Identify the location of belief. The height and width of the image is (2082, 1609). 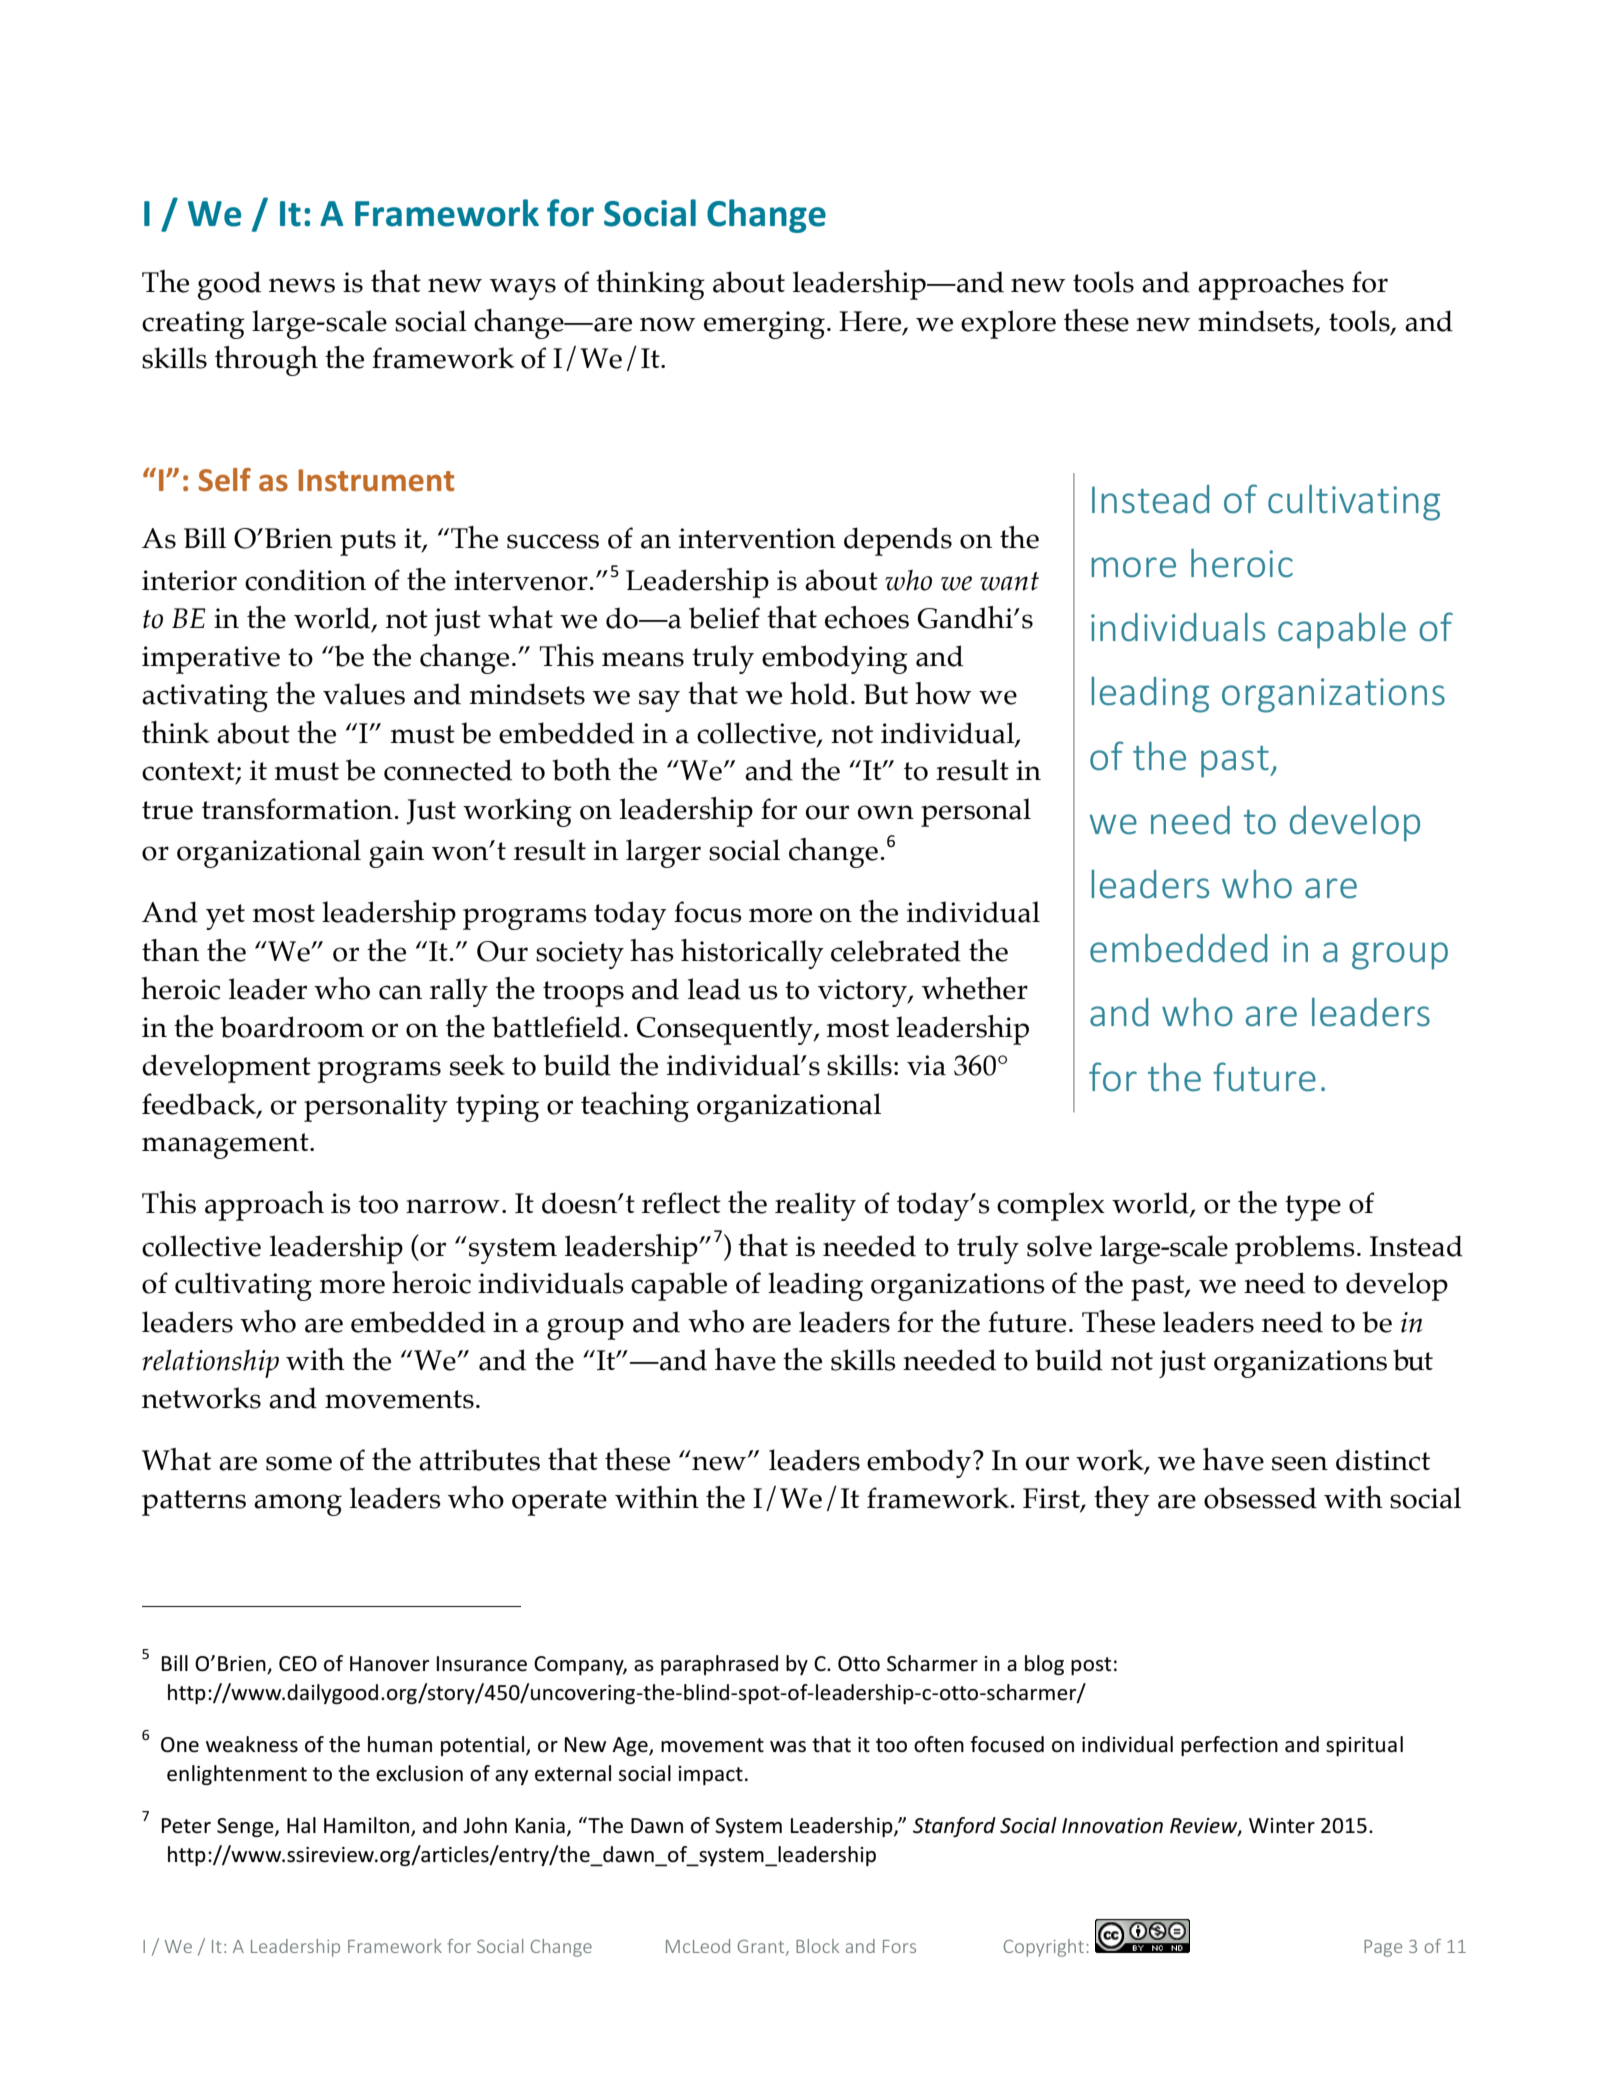
(724, 618).
